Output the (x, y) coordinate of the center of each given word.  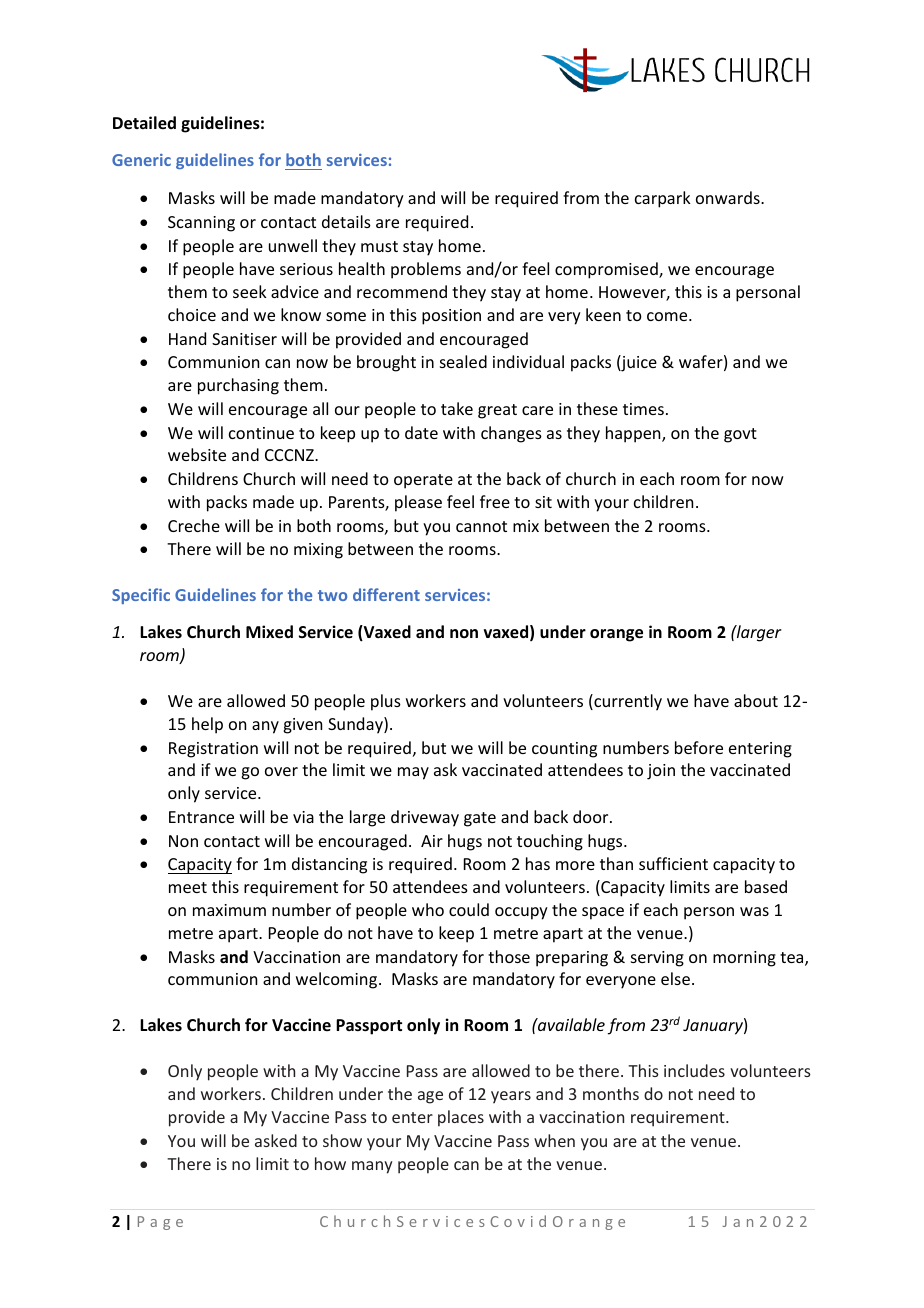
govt (740, 435)
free (495, 501)
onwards (729, 197)
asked (276, 1140)
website (197, 454)
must (379, 246)
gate (480, 819)
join (661, 772)
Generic (141, 160)
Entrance (201, 817)
